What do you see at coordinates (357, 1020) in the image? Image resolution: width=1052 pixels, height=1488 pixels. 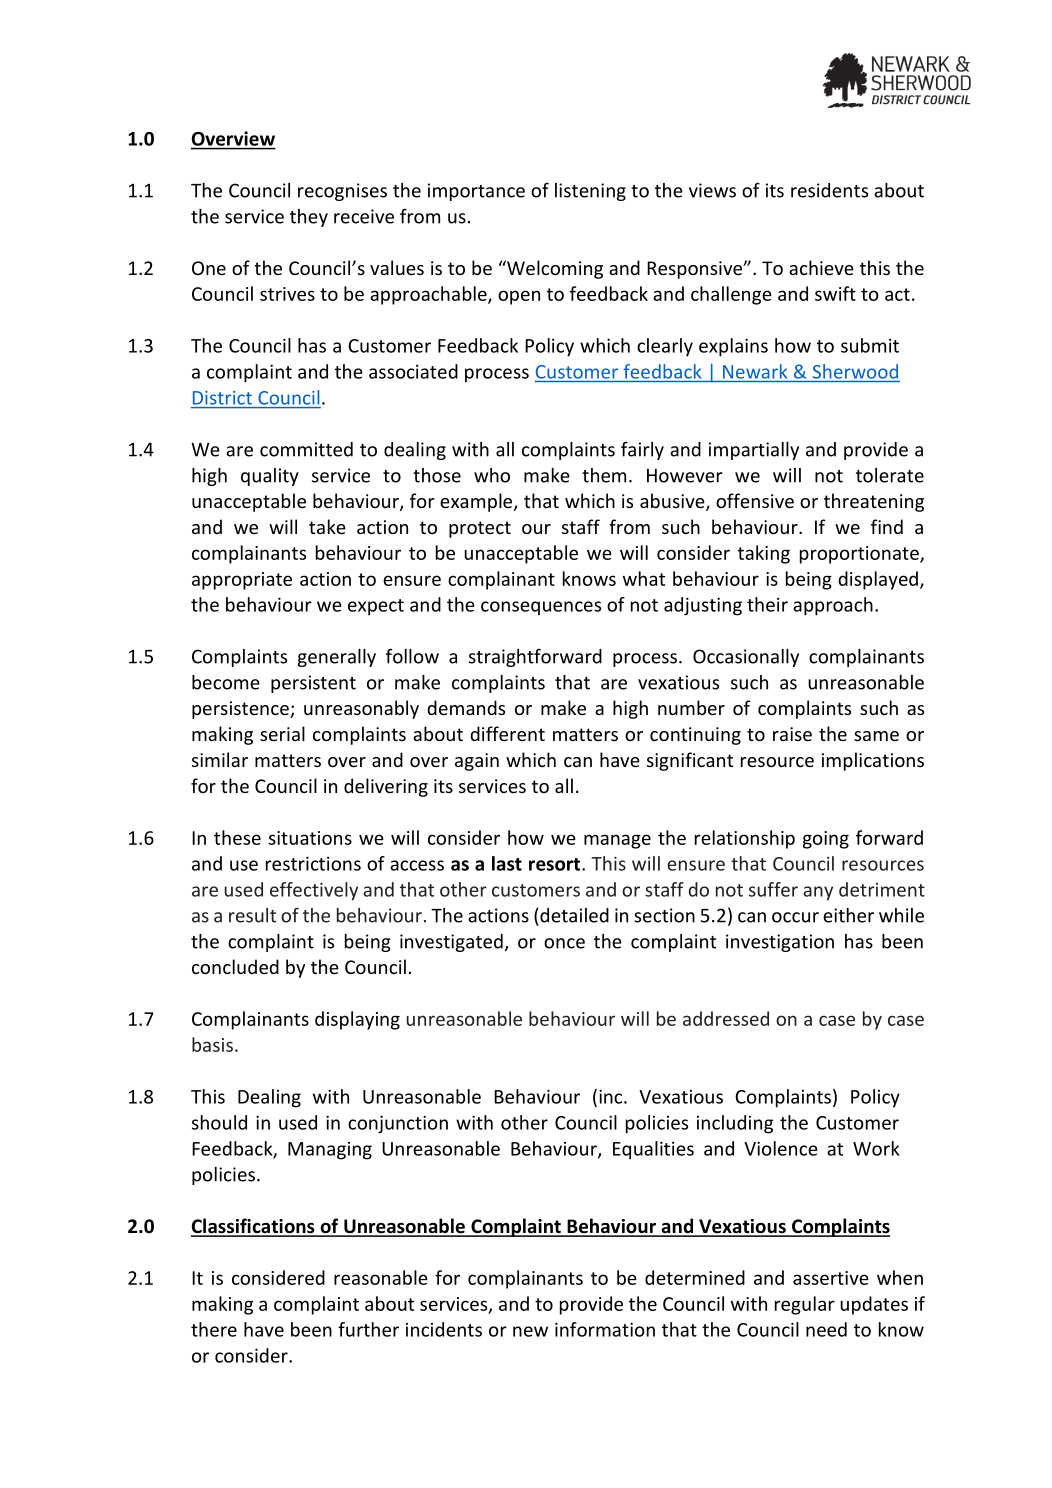 I see `displaying` at bounding box center [357, 1020].
